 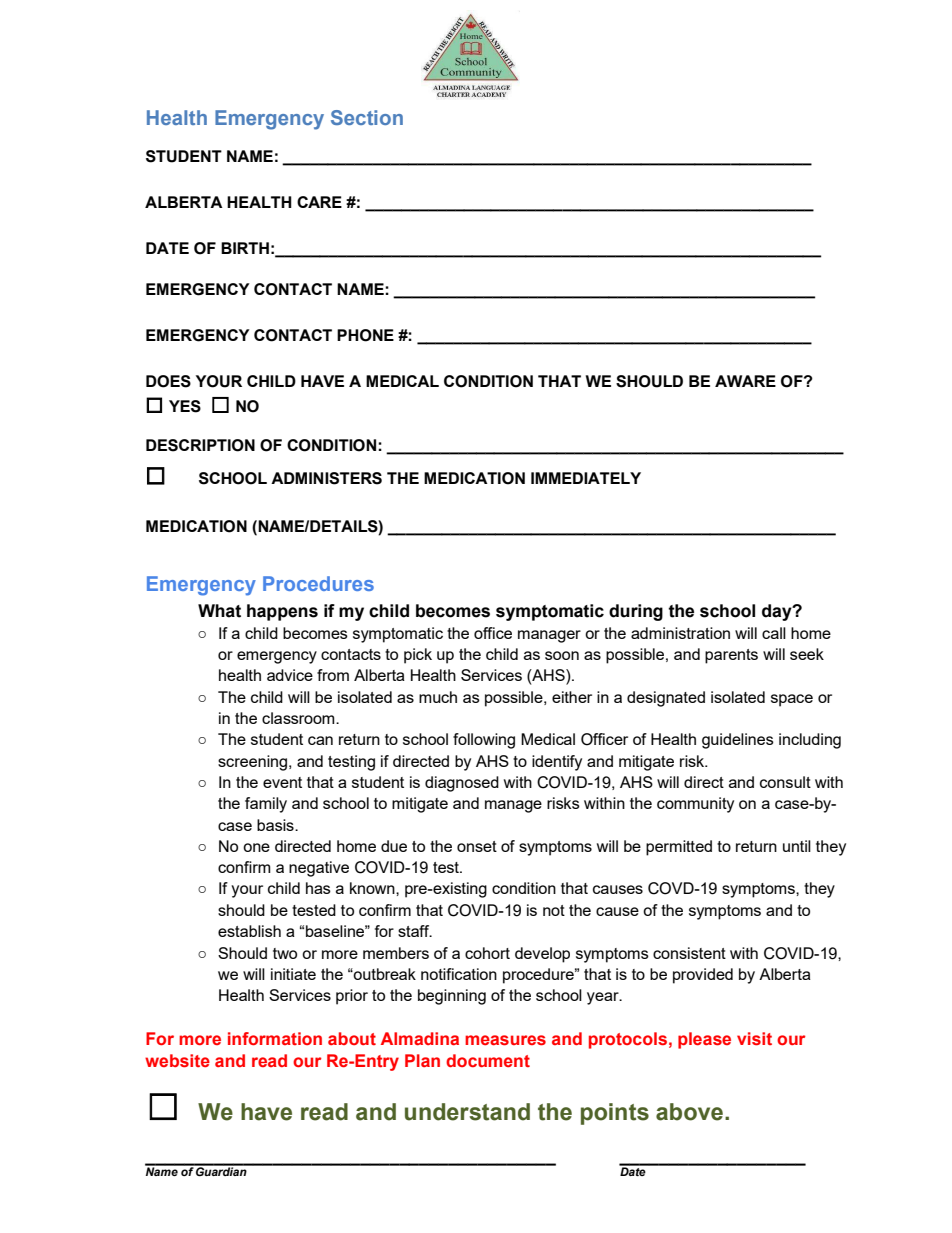 I want to click on PHONE, so click(x=365, y=335).
